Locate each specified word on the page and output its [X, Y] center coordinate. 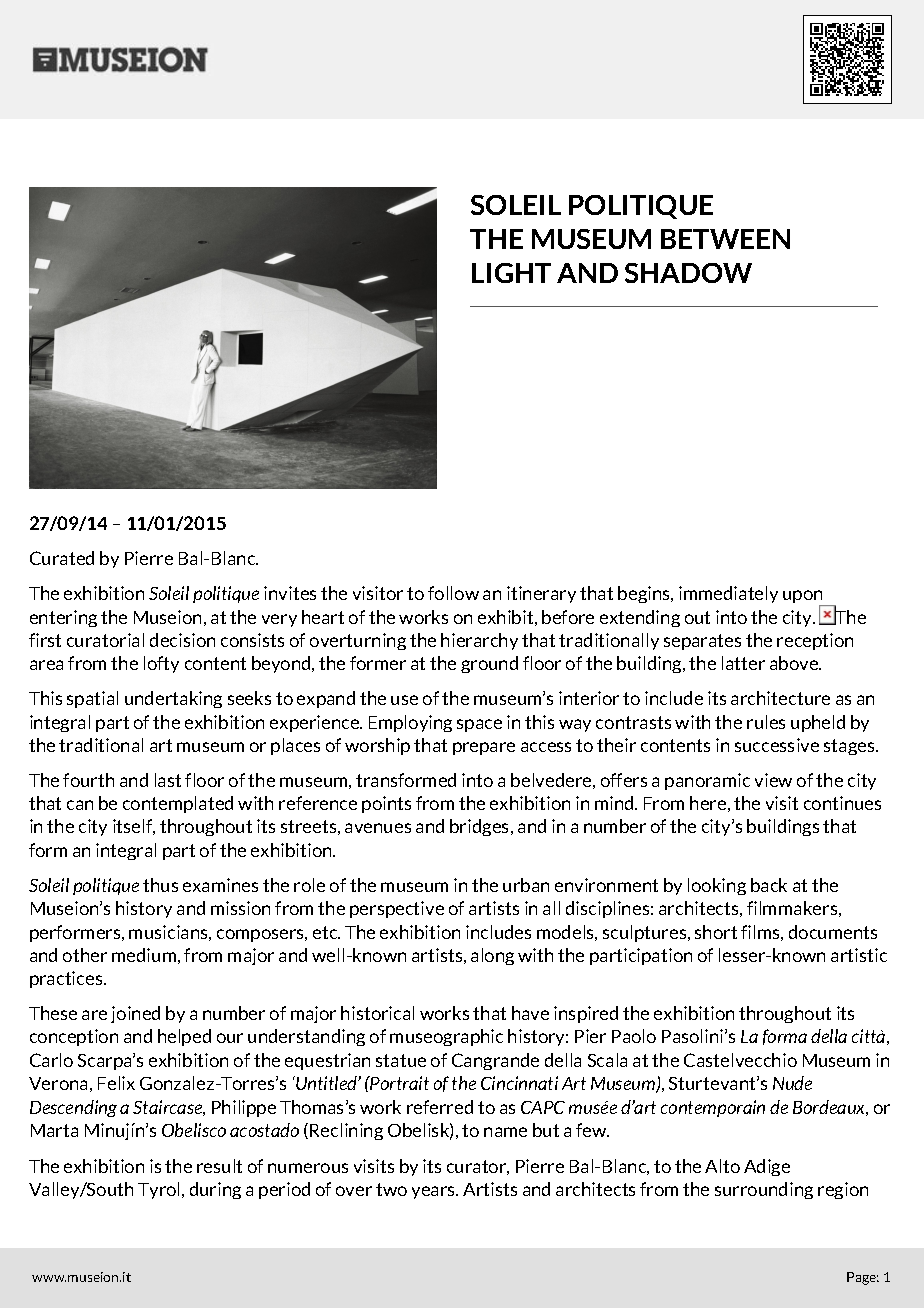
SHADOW [688, 273]
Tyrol [160, 1190]
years [435, 1192]
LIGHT [511, 273]
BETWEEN [725, 239]
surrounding [764, 1190]
